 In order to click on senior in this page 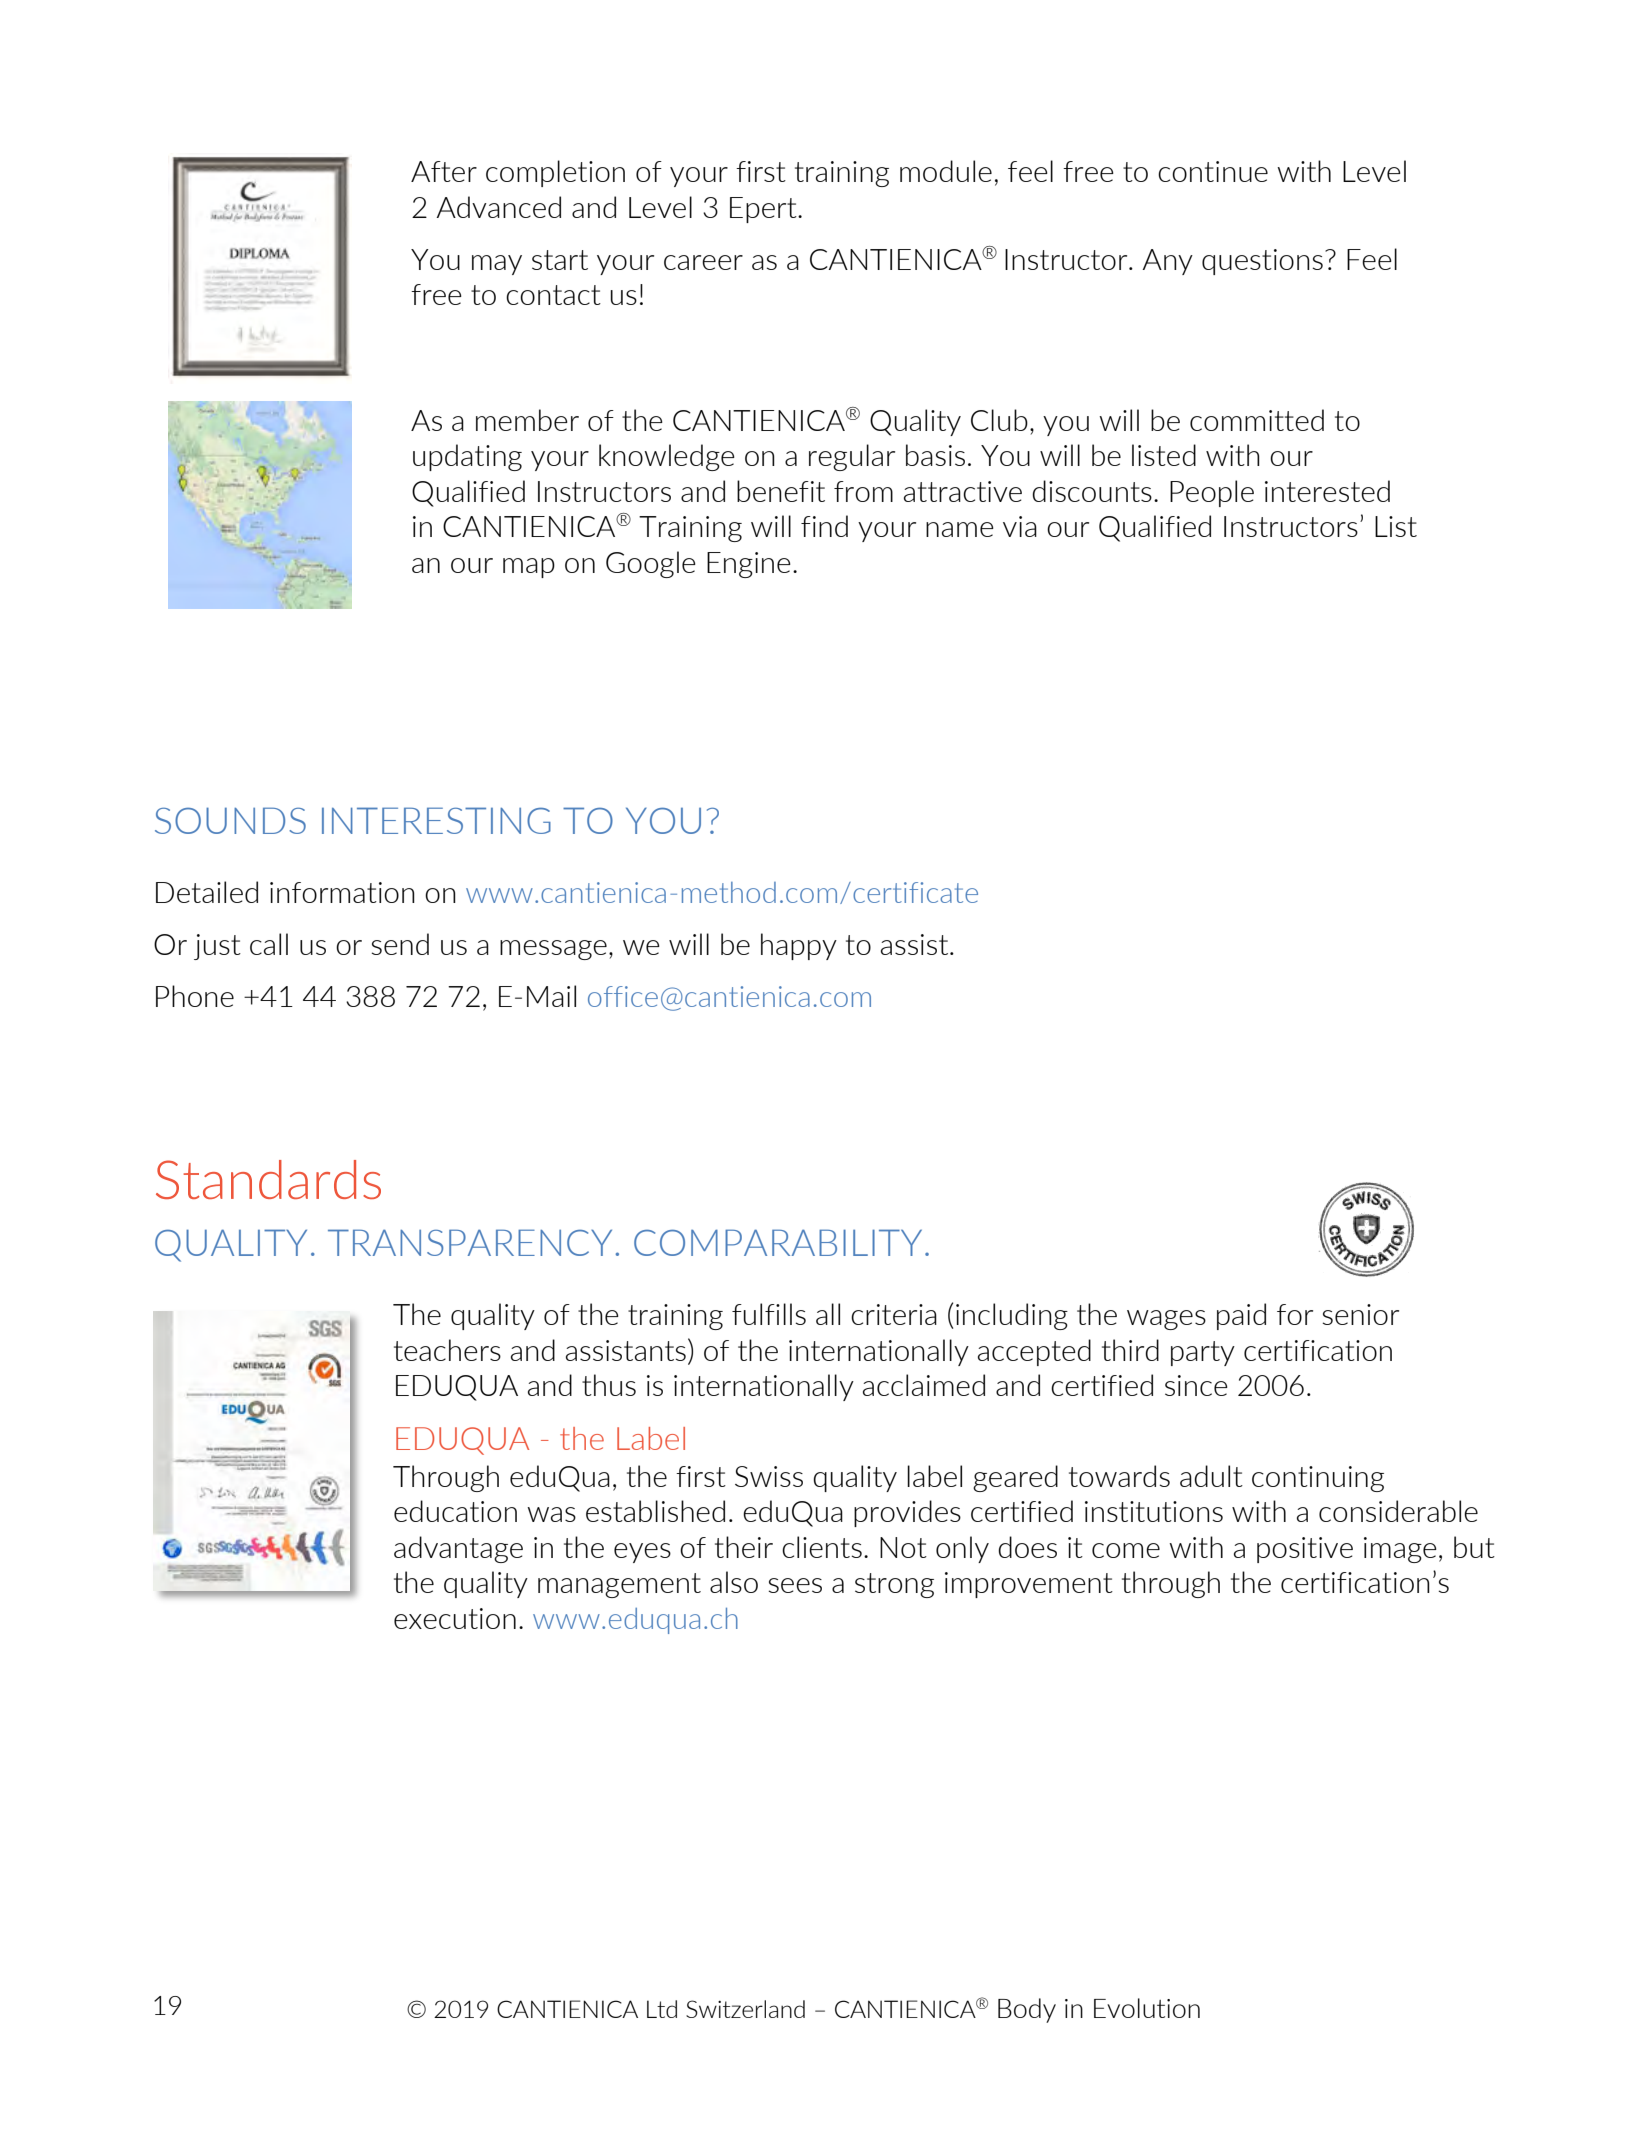, I will do `click(1361, 1314)`.
